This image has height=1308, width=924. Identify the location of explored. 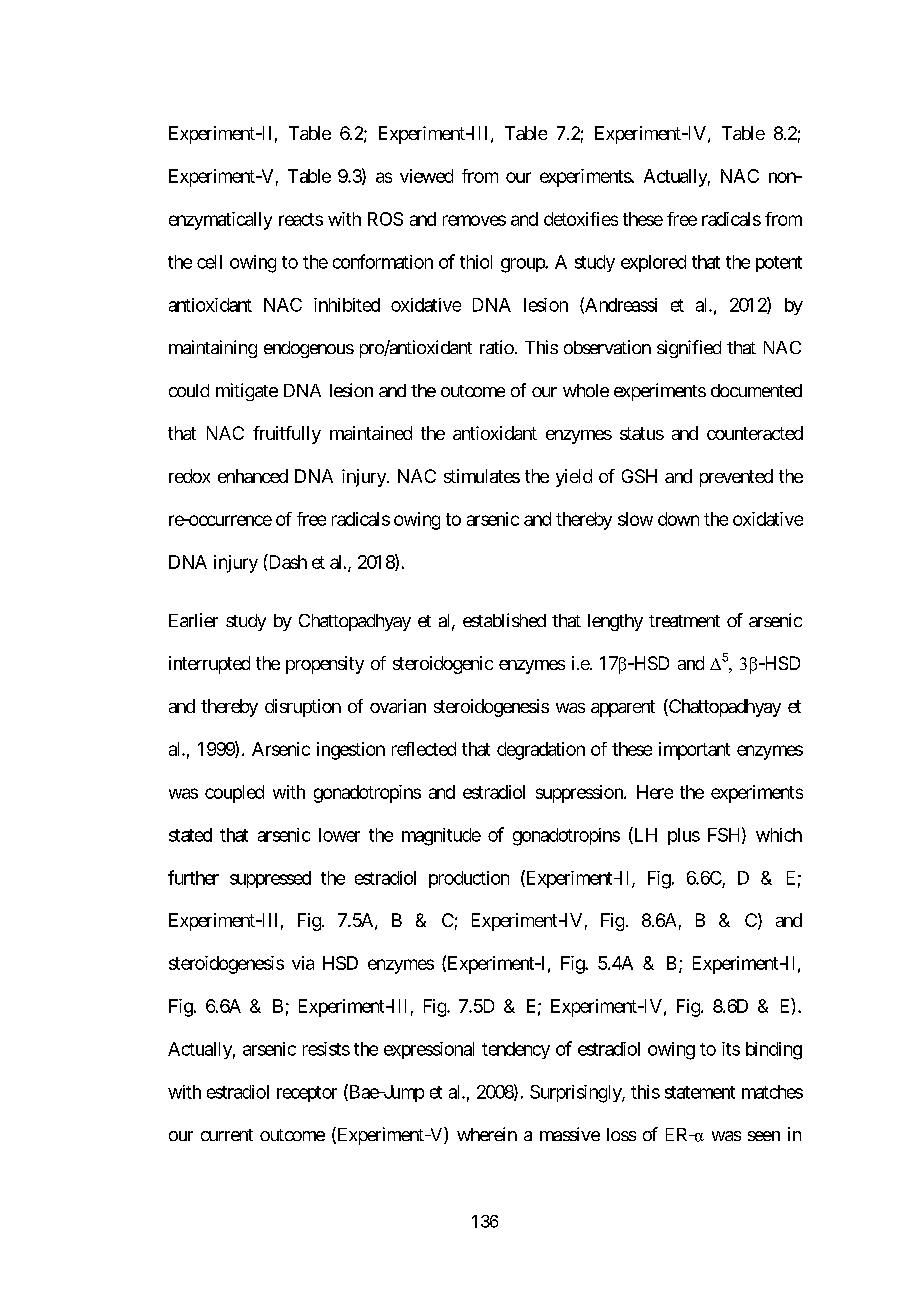
(653, 263).
